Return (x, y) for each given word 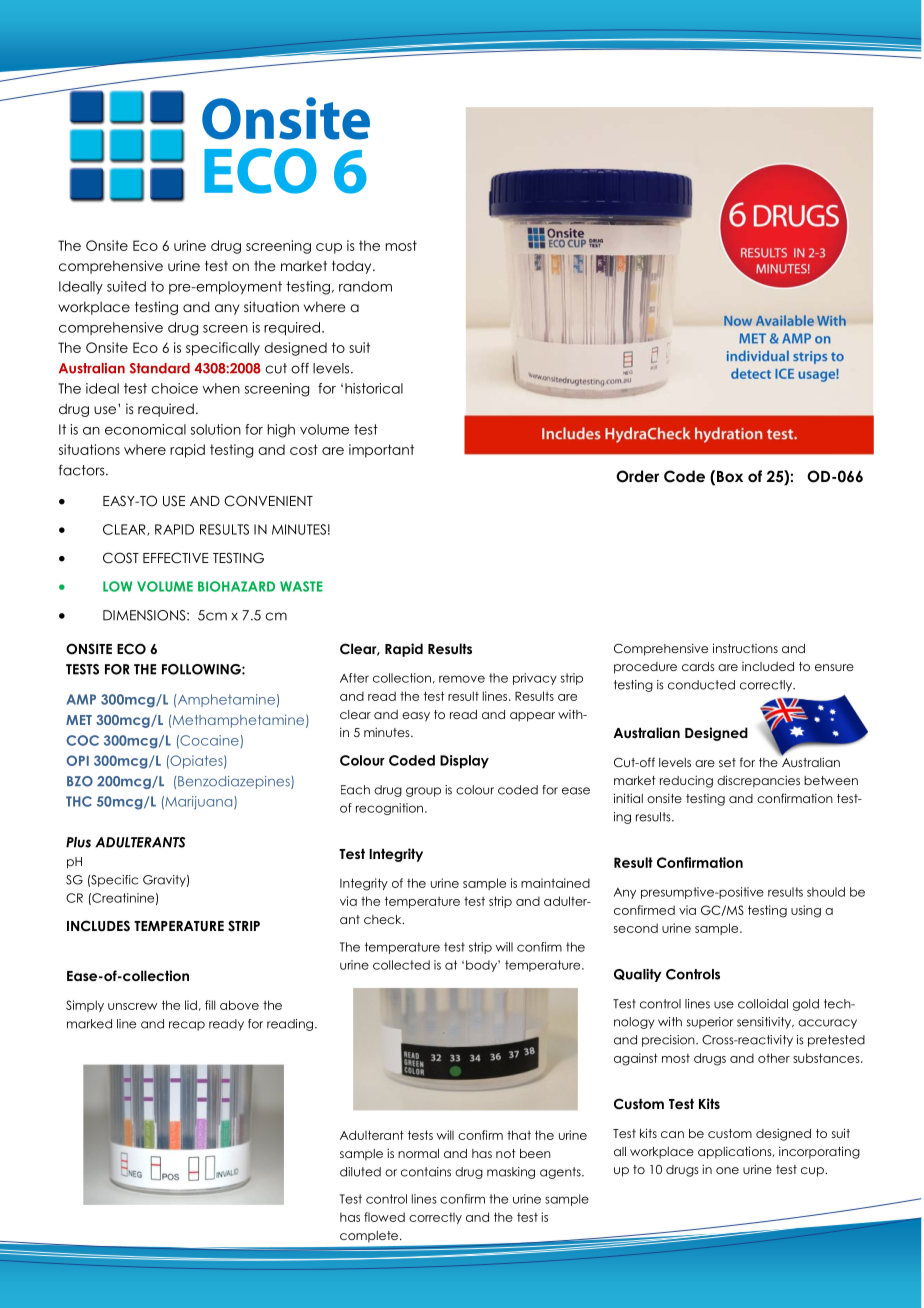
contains (426, 1172)
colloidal (763, 1004)
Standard (160, 368)
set (727, 762)
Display (464, 762)
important (381, 451)
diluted (360, 1172)
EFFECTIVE (176, 558)
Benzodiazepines (235, 782)
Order (637, 476)
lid (191, 1005)
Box (730, 477)
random (365, 286)
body (482, 966)
